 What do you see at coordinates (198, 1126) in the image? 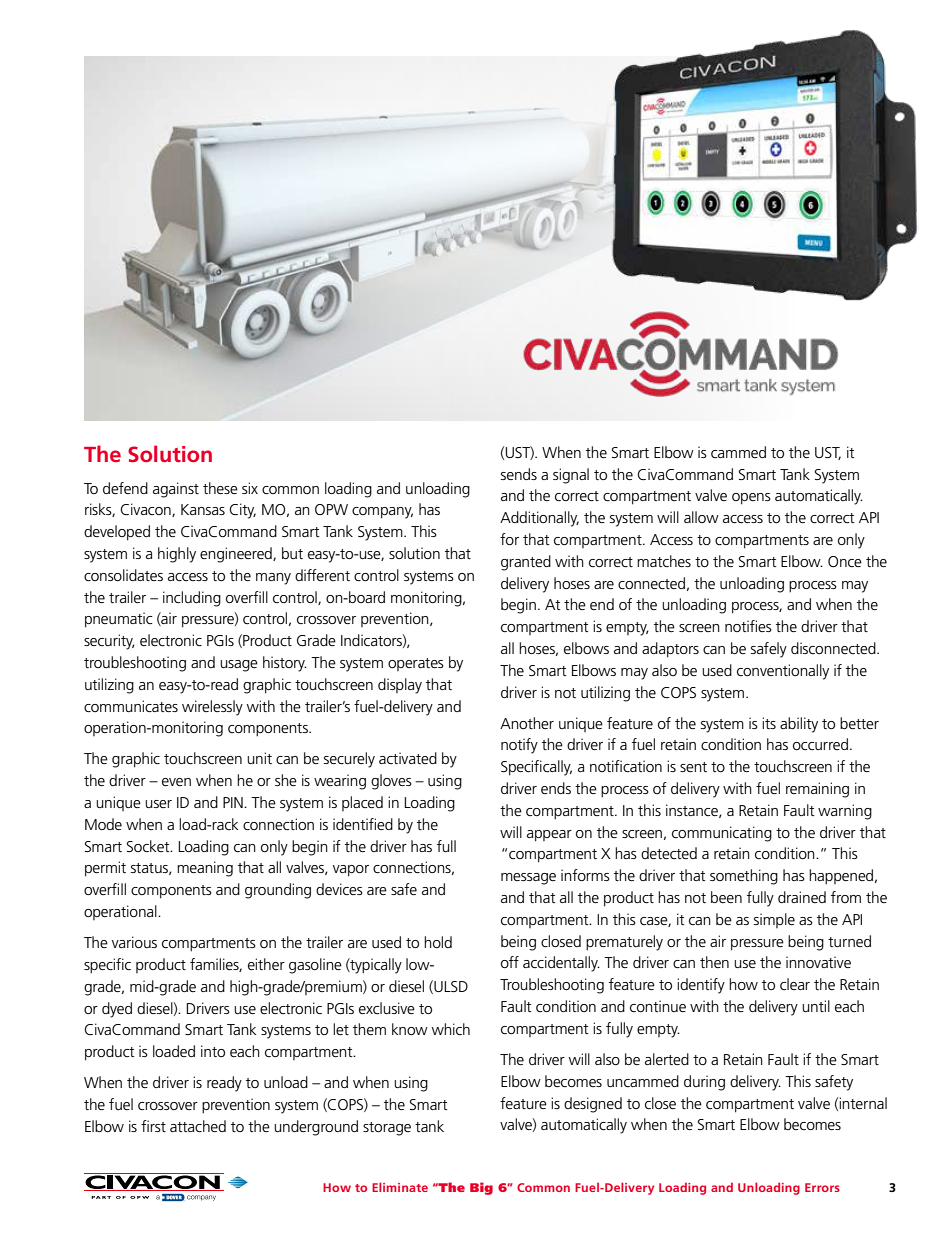
I see `attached` at bounding box center [198, 1126].
